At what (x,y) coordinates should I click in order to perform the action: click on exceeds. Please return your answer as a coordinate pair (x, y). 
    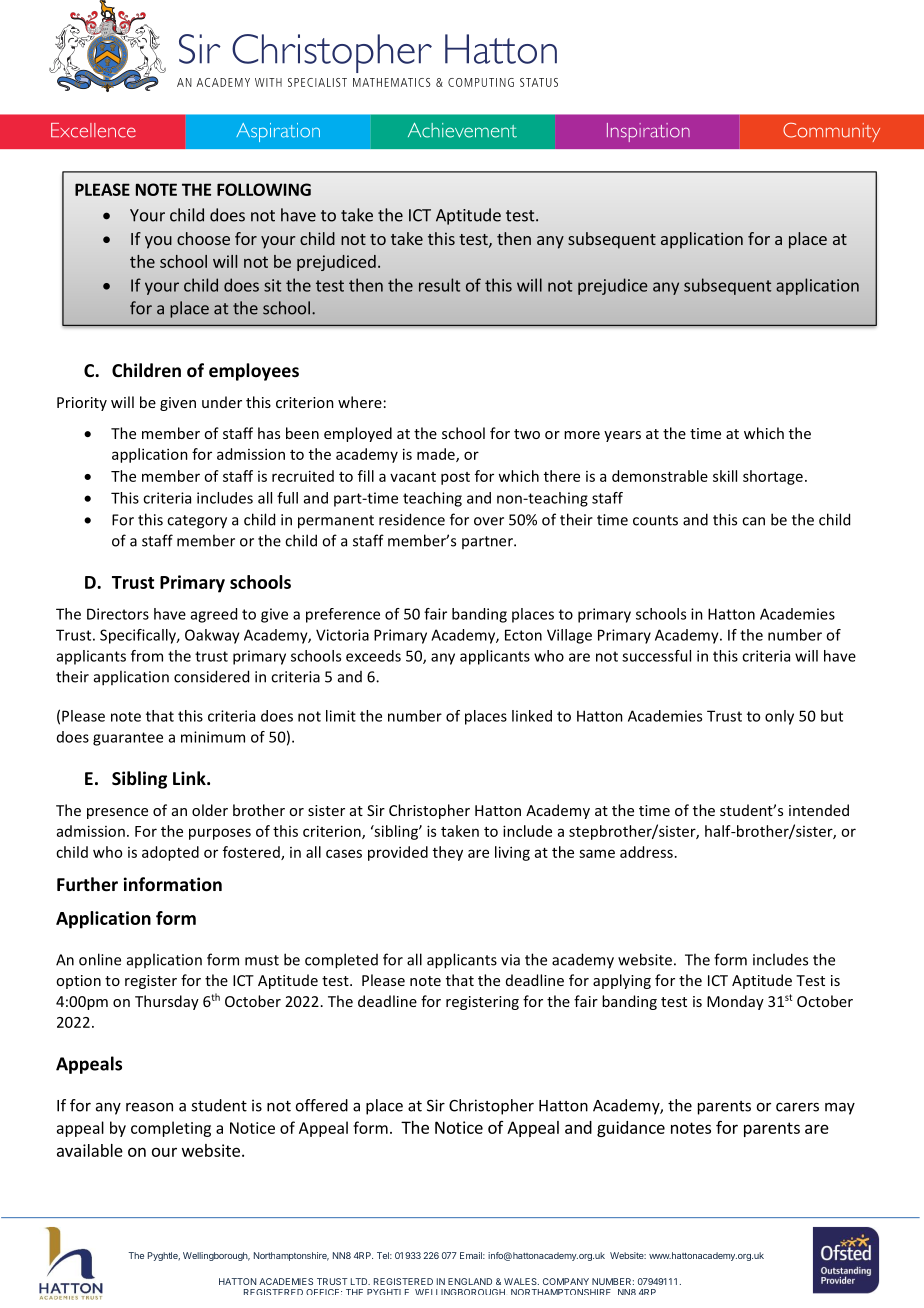
    Looking at the image, I should click on (373, 656).
